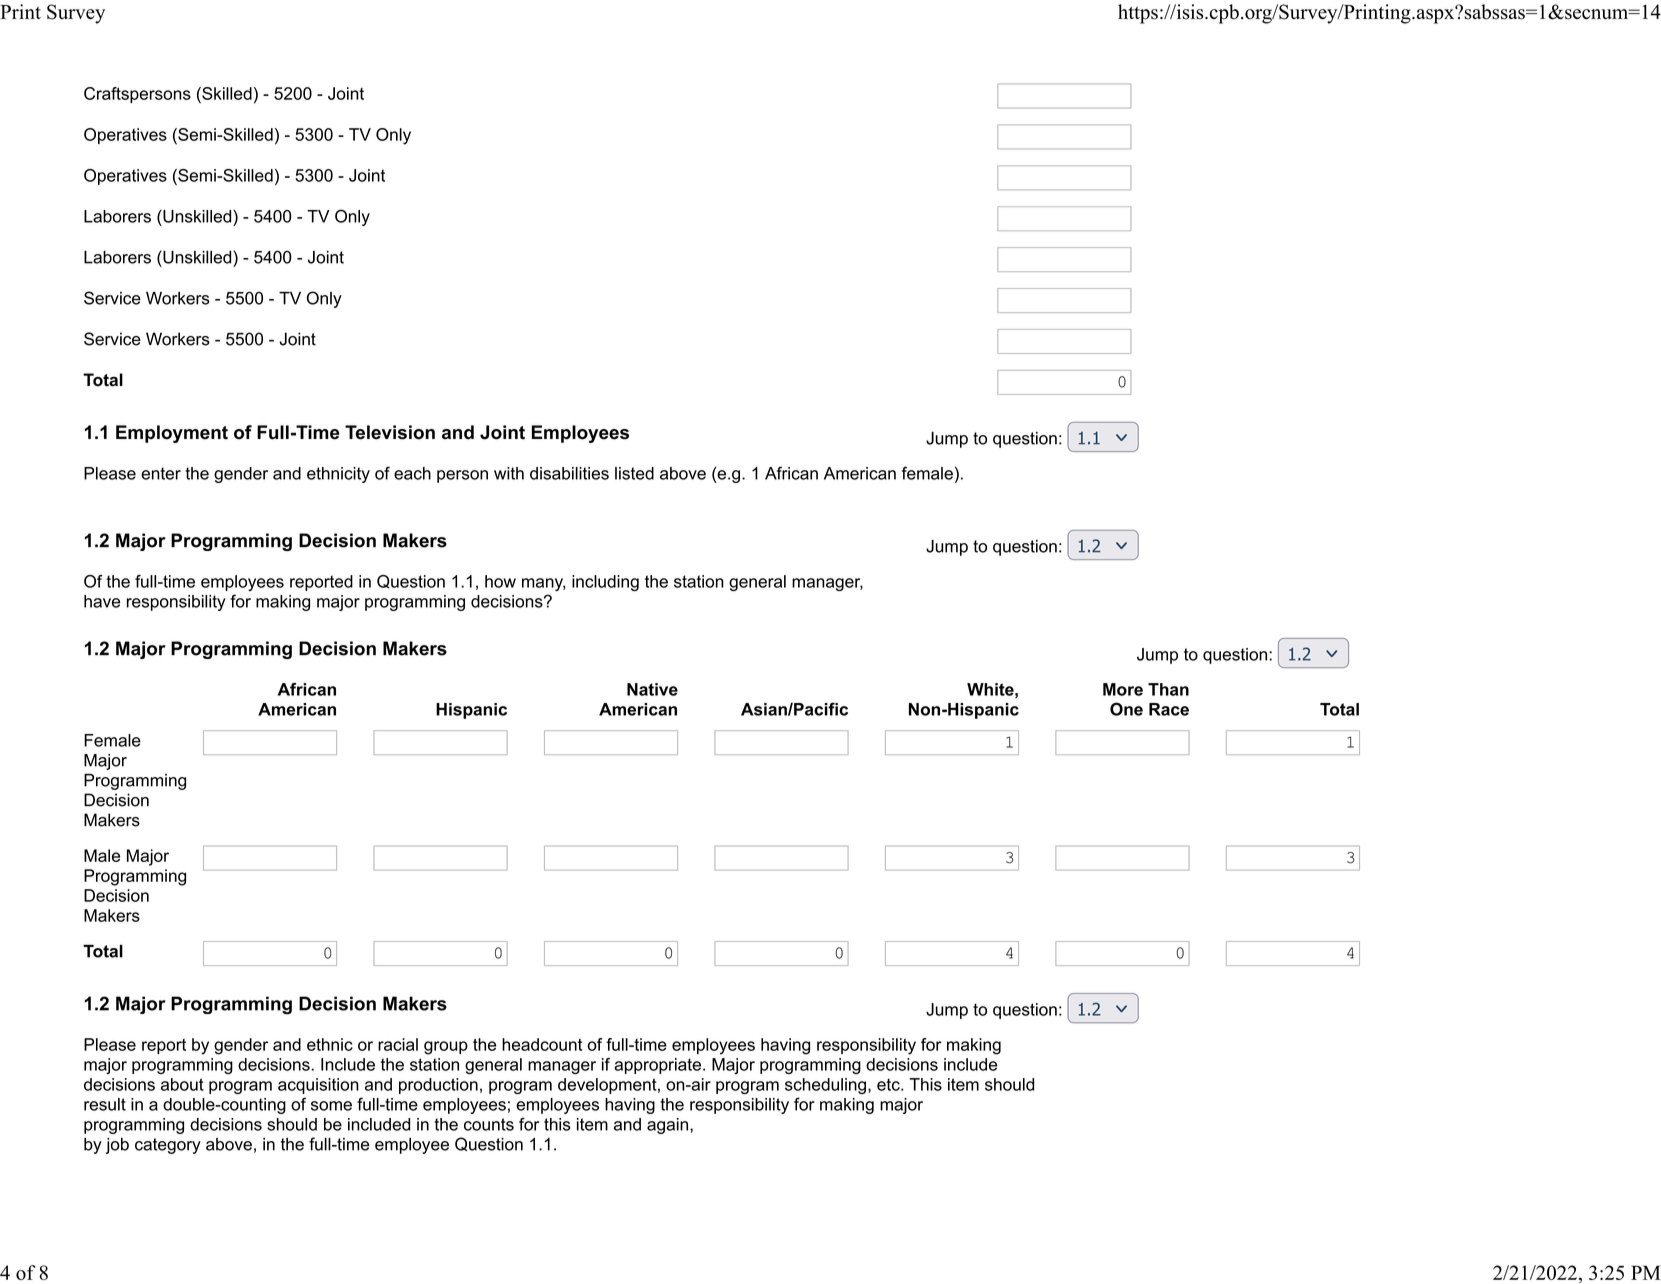  Describe the element at coordinates (634, 473) in the screenshot. I see `listed` at that location.
